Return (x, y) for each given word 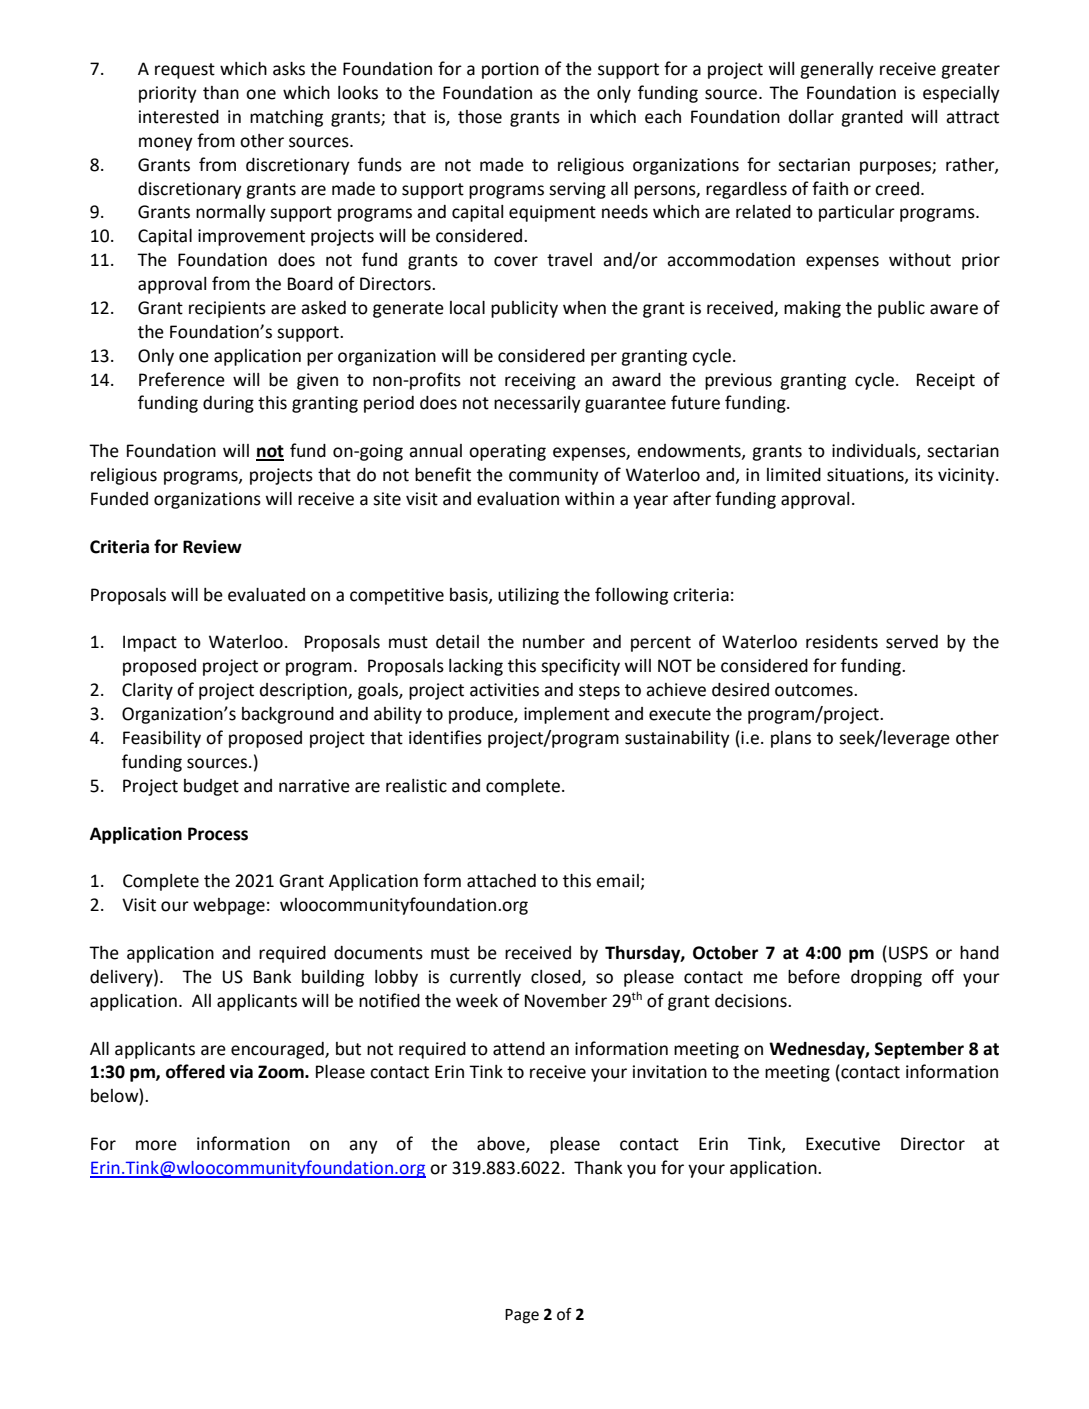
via (241, 1072)
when (584, 308)
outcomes (815, 690)
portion (510, 70)
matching (286, 118)
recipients (227, 309)
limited (794, 475)
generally (837, 70)
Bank (273, 977)
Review (212, 547)
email (618, 882)
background (288, 715)
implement (567, 715)
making (812, 309)
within (589, 499)
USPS (908, 953)
